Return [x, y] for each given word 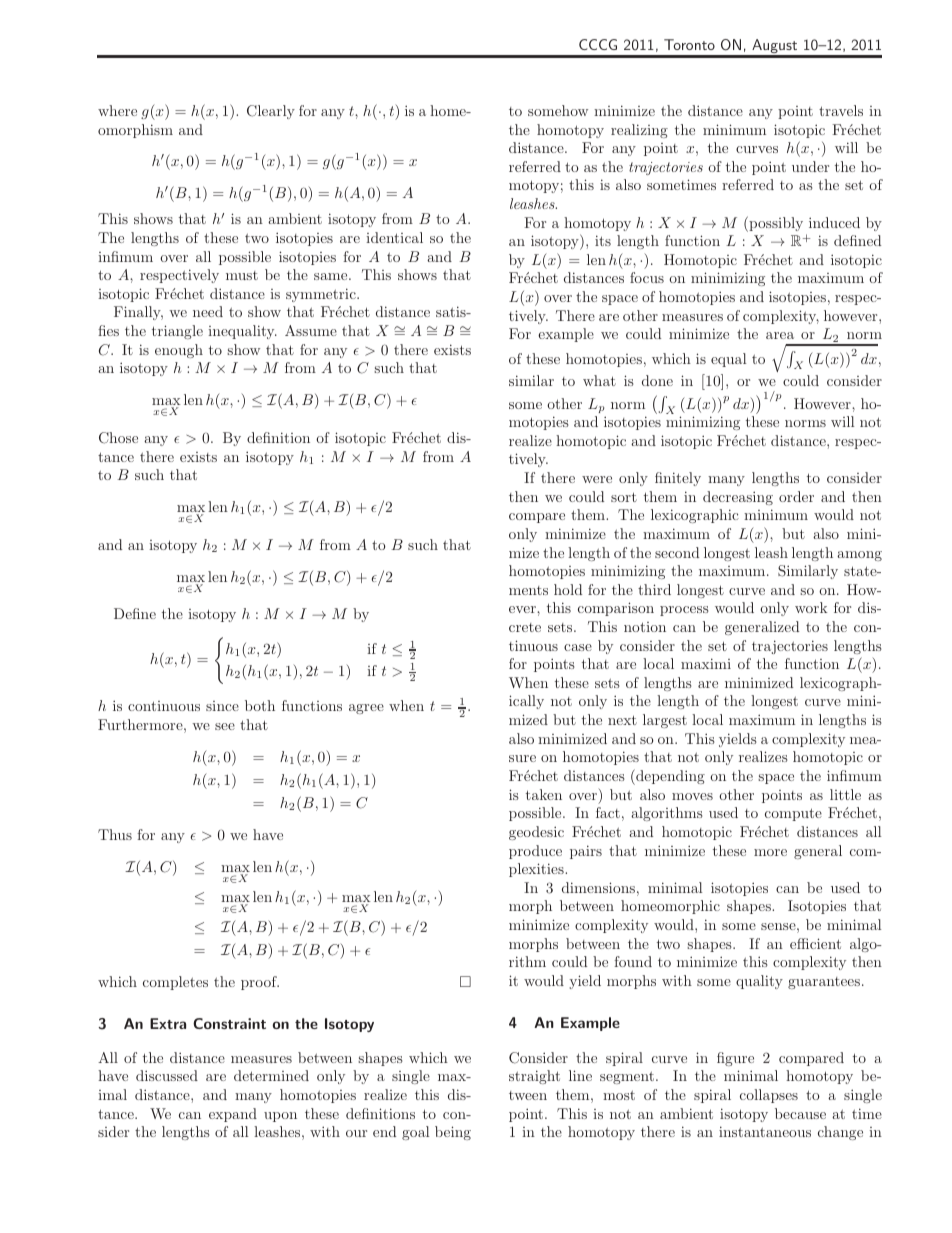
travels [841, 110]
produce [535, 852]
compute [793, 814]
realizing [639, 131]
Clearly [271, 112]
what [599, 380]
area [780, 335]
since [222, 706]
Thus [115, 834]
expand [233, 1115]
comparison [616, 609]
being [453, 1133]
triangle [177, 332]
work [811, 607]
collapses [769, 1096]
